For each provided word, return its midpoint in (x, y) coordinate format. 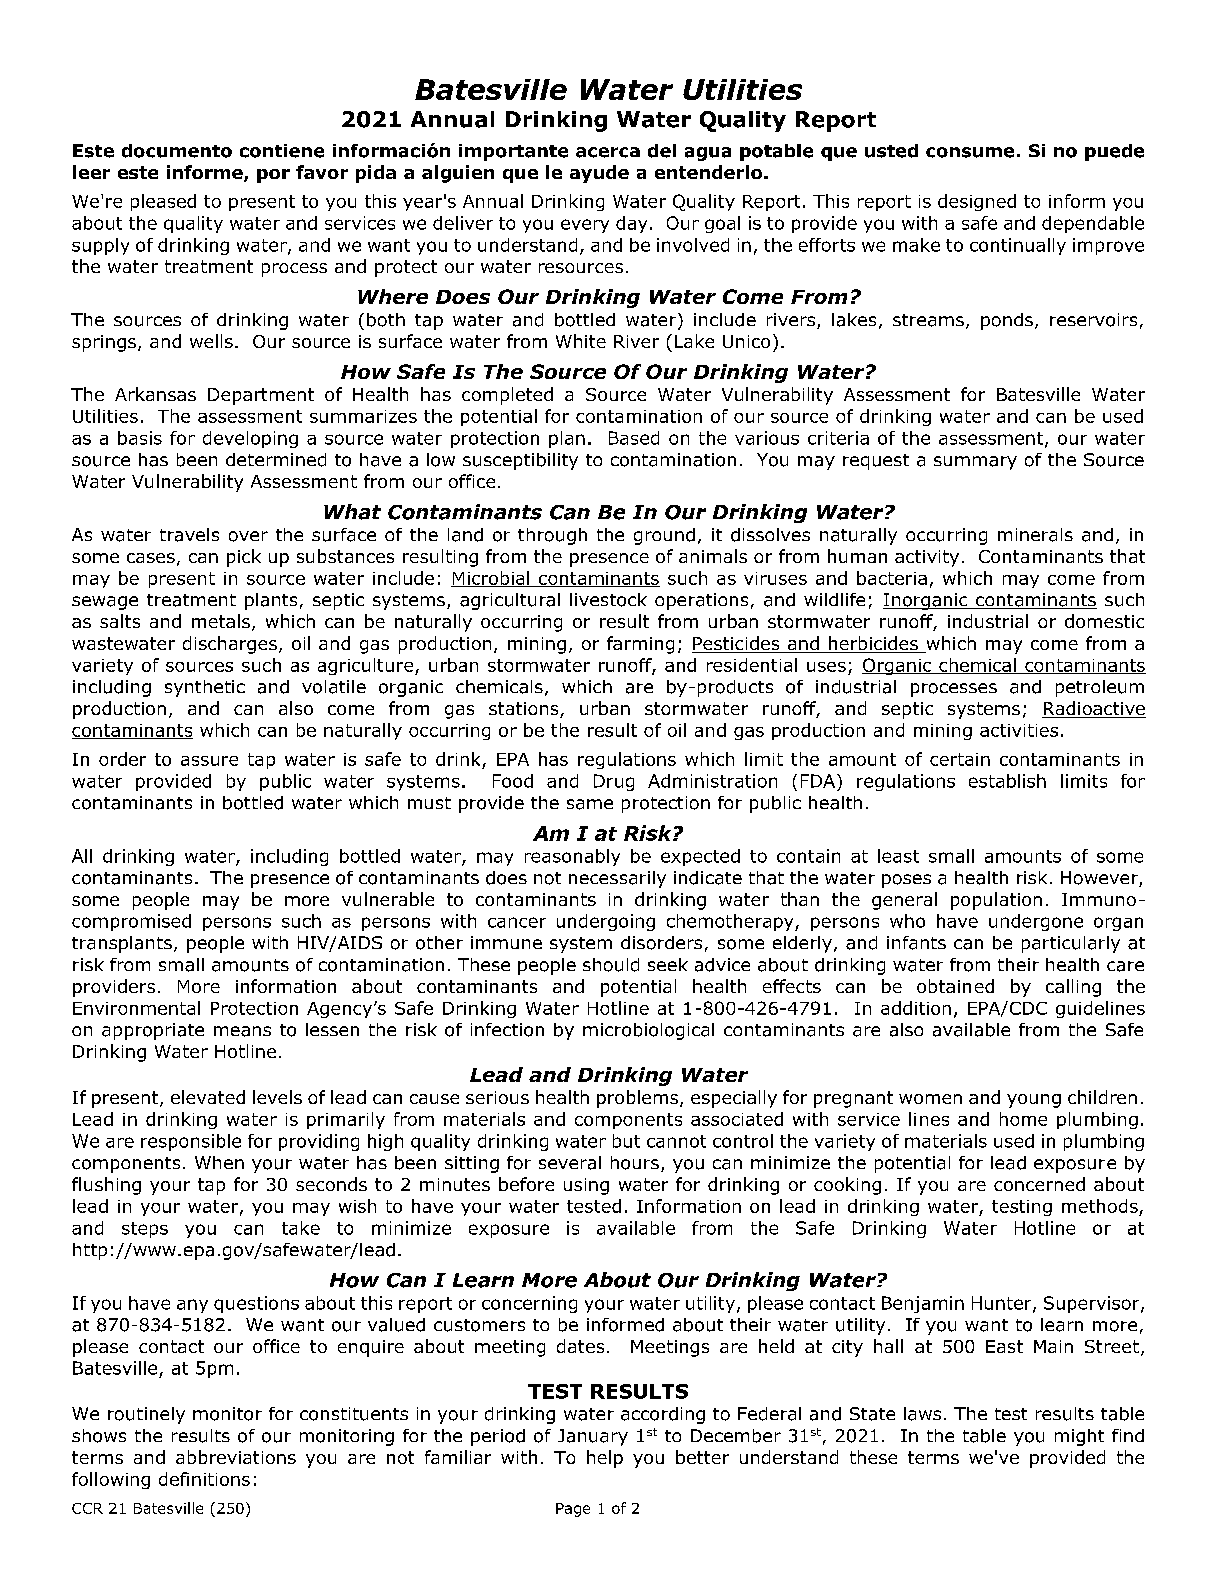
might (1079, 1437)
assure (209, 761)
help (605, 1459)
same (590, 804)
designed (977, 202)
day (631, 224)
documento (177, 151)
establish (1007, 781)
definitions (204, 1479)
